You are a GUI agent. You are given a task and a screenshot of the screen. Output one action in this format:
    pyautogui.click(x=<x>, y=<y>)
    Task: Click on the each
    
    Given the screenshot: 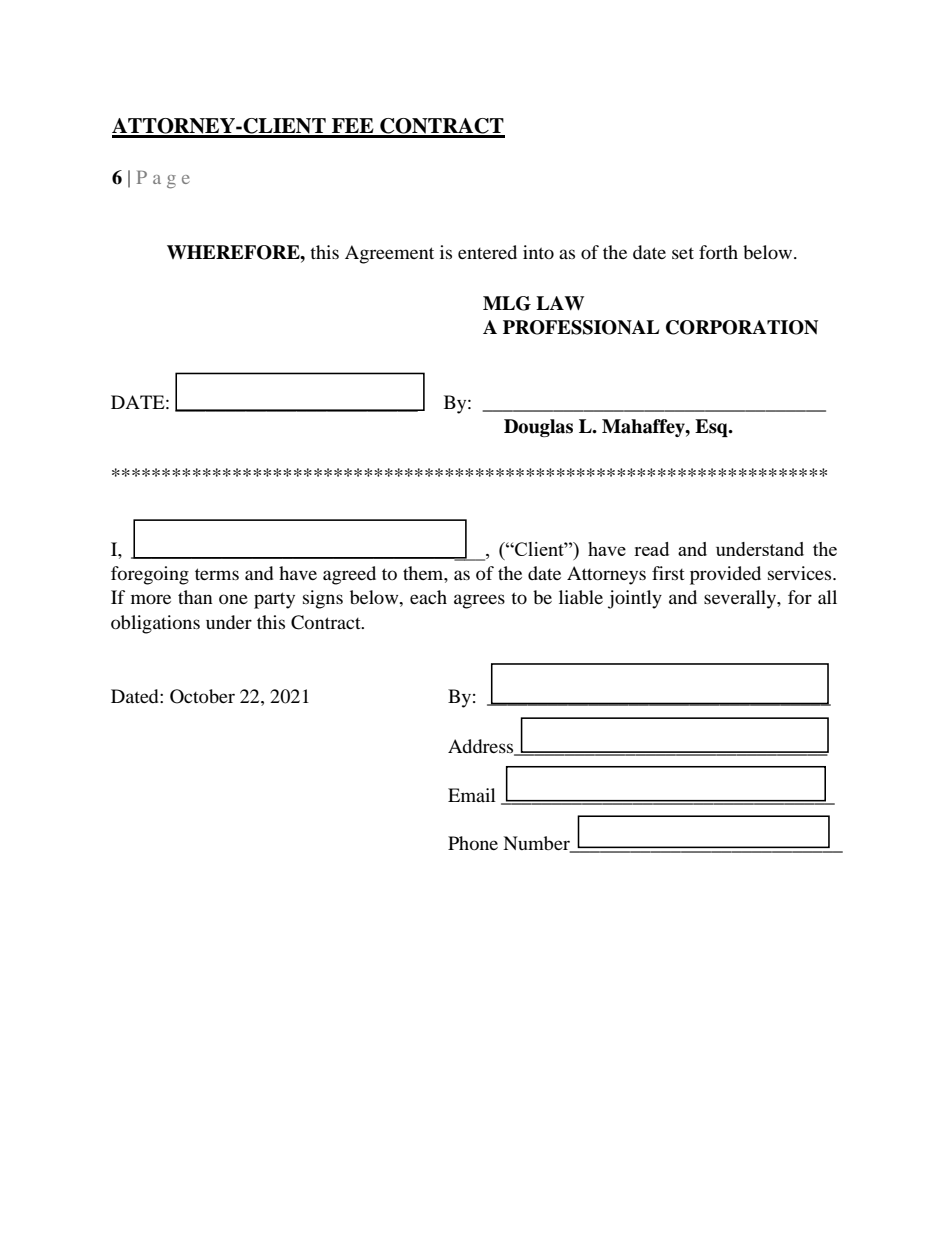 What is the action you would take?
    pyautogui.click(x=428, y=597)
